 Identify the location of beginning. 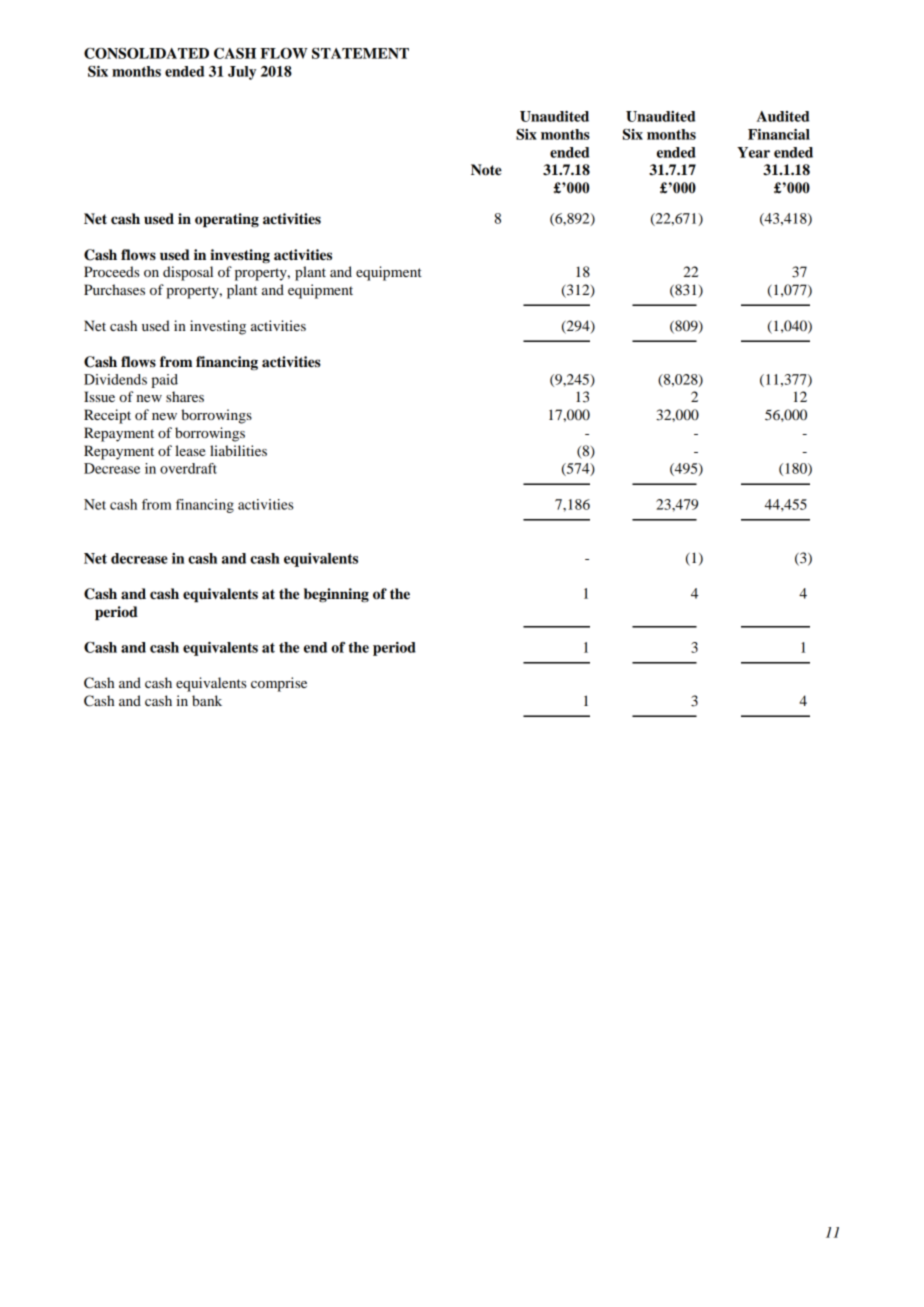
(336, 595).
